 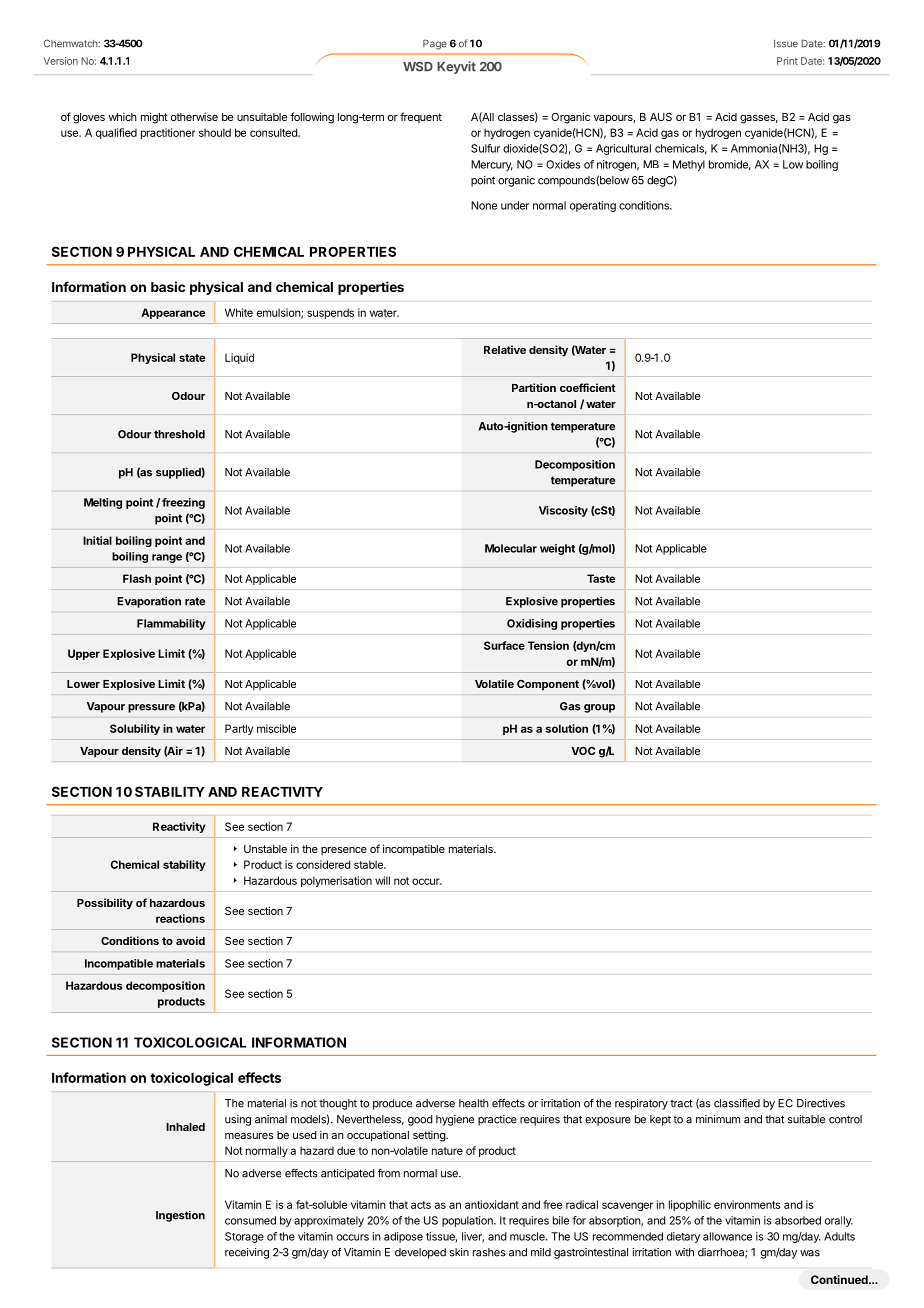 I want to click on skin, so click(x=459, y=1252).
